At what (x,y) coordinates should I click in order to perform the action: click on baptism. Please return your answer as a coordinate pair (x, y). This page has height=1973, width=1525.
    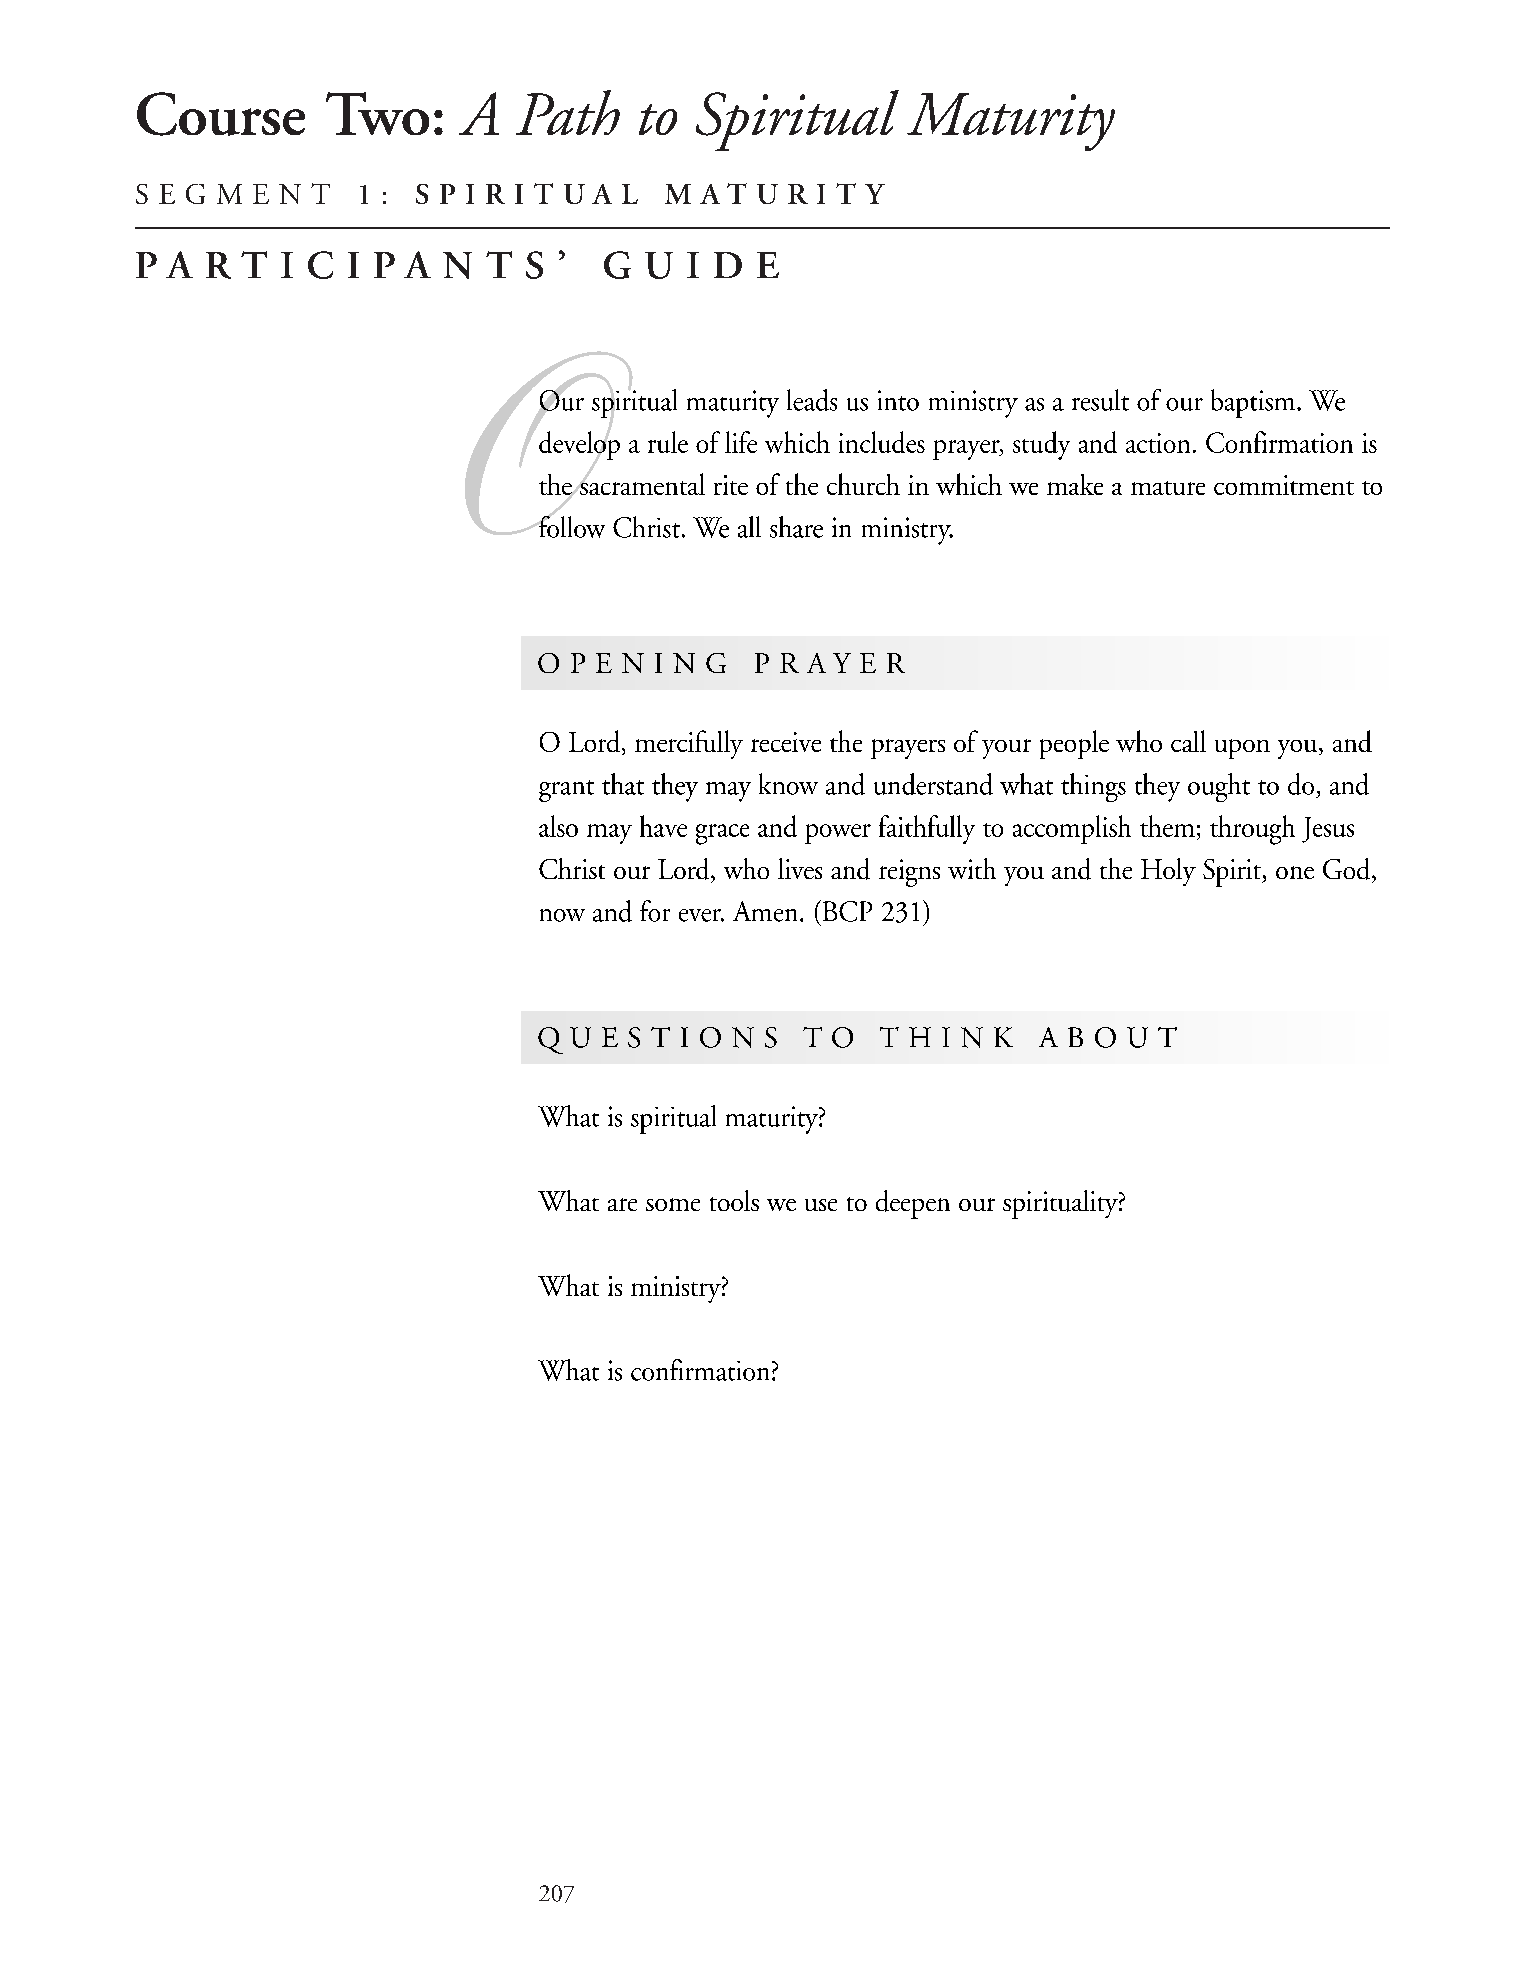
    Looking at the image, I should click on (1254, 403).
